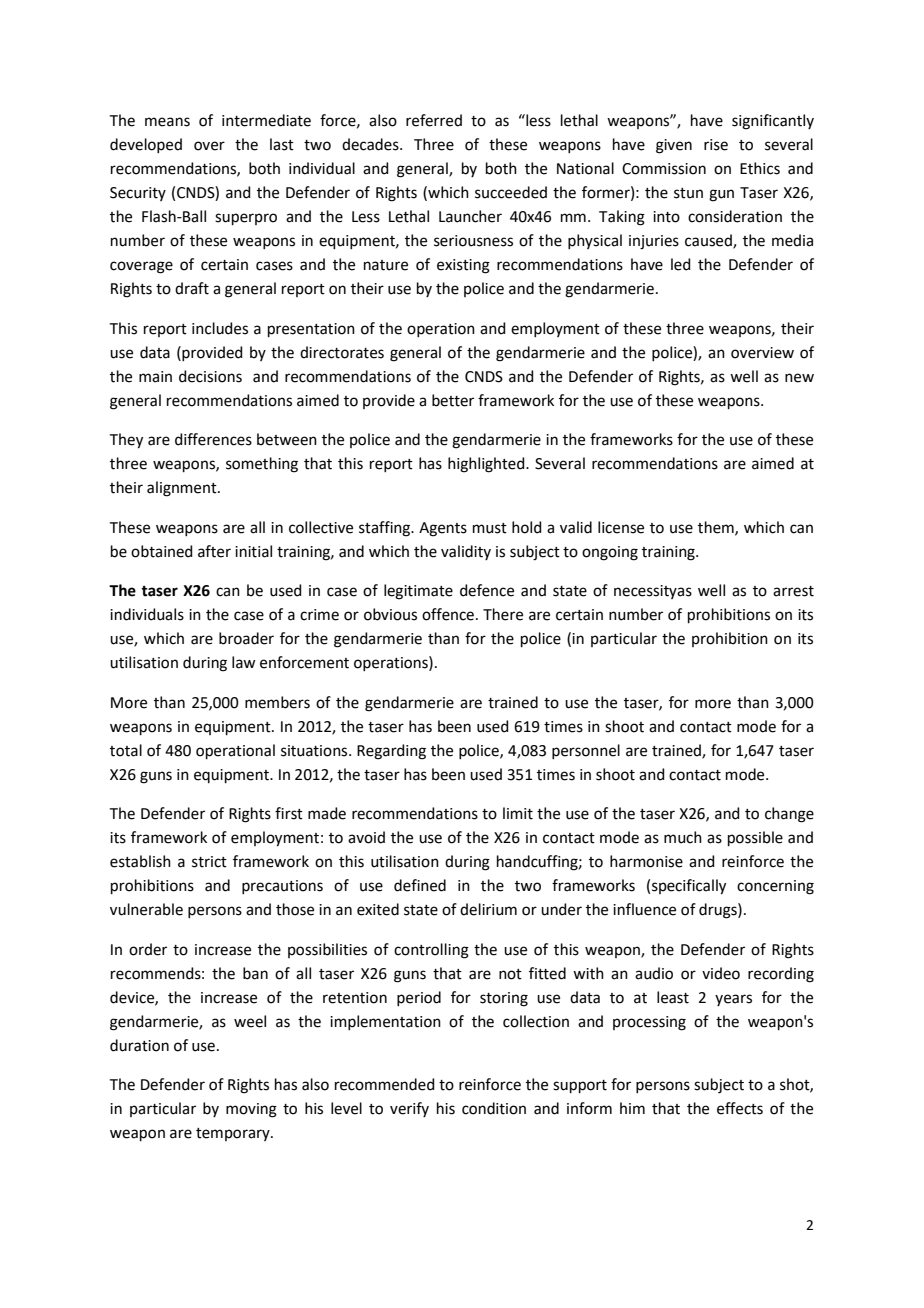 The image size is (924, 1308). Describe the element at coordinates (251, 1110) in the screenshot. I see `moving` at that location.
